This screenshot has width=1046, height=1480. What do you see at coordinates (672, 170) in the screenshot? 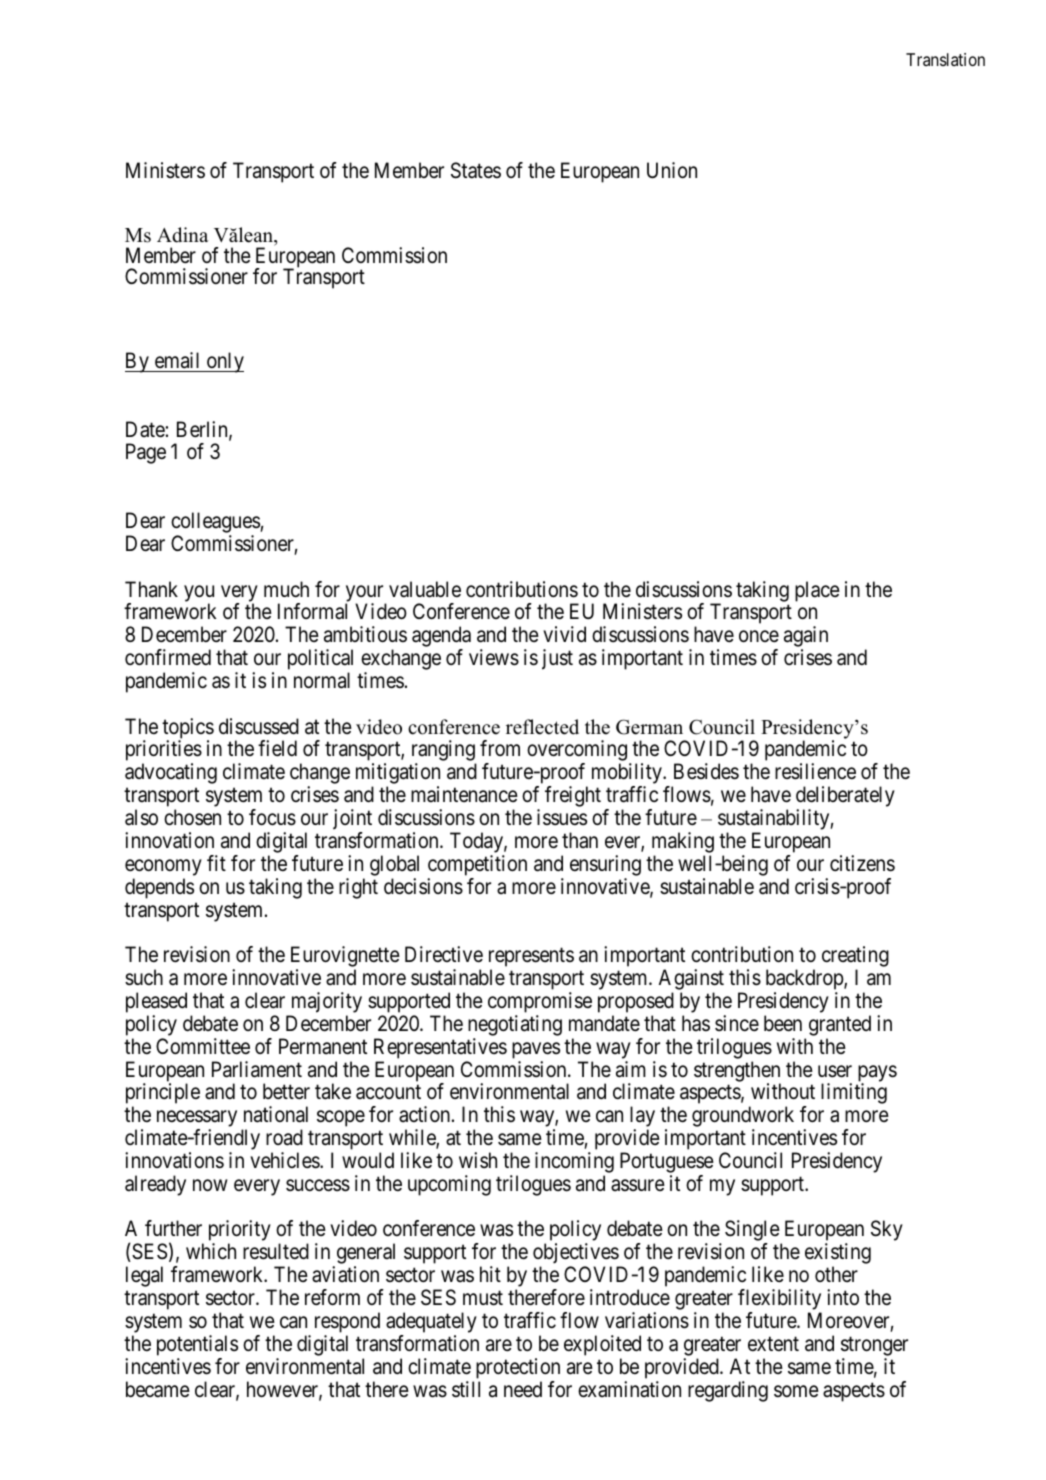
I see `Union` at bounding box center [672, 170].
